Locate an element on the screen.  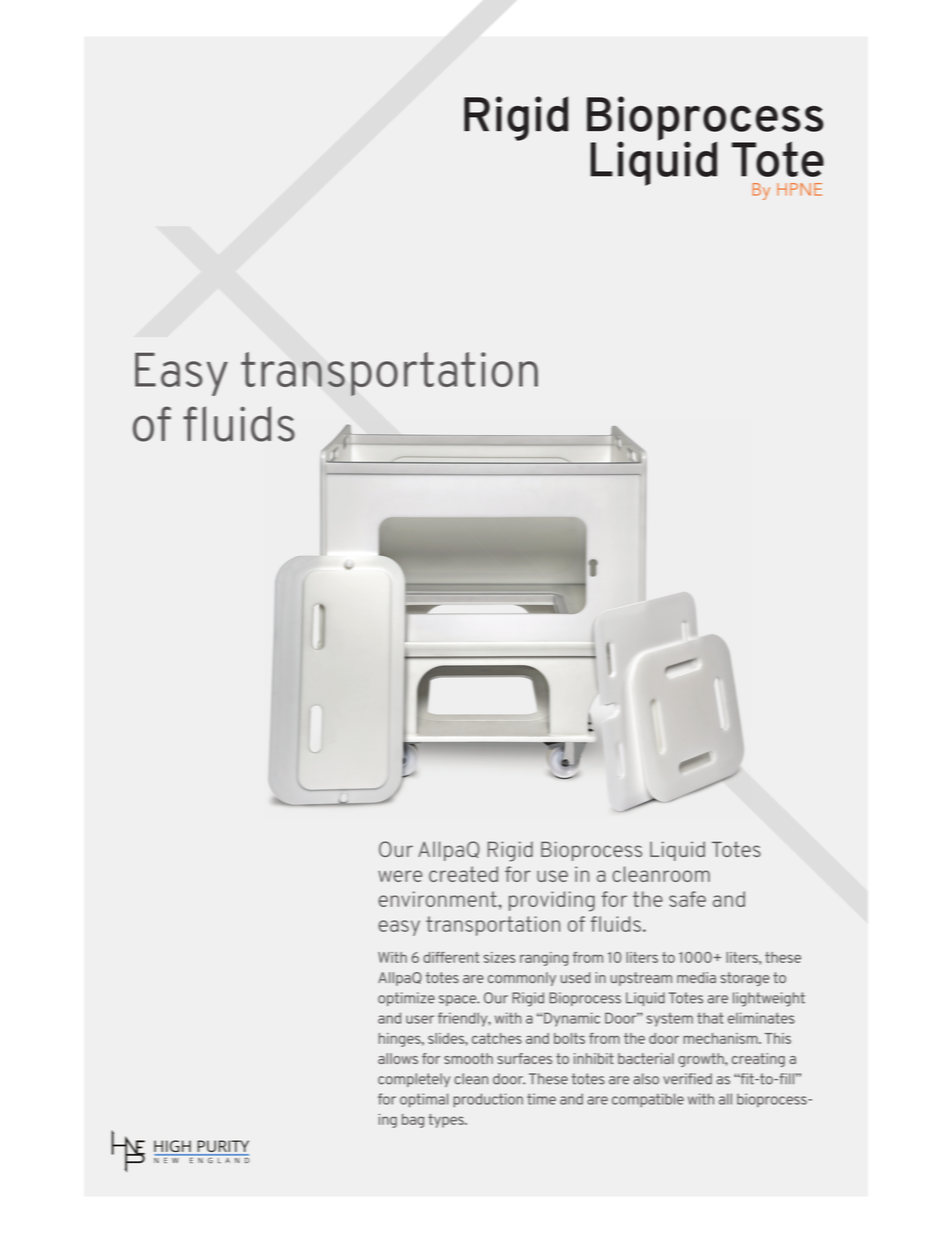
ranging is located at coordinates (544, 959).
